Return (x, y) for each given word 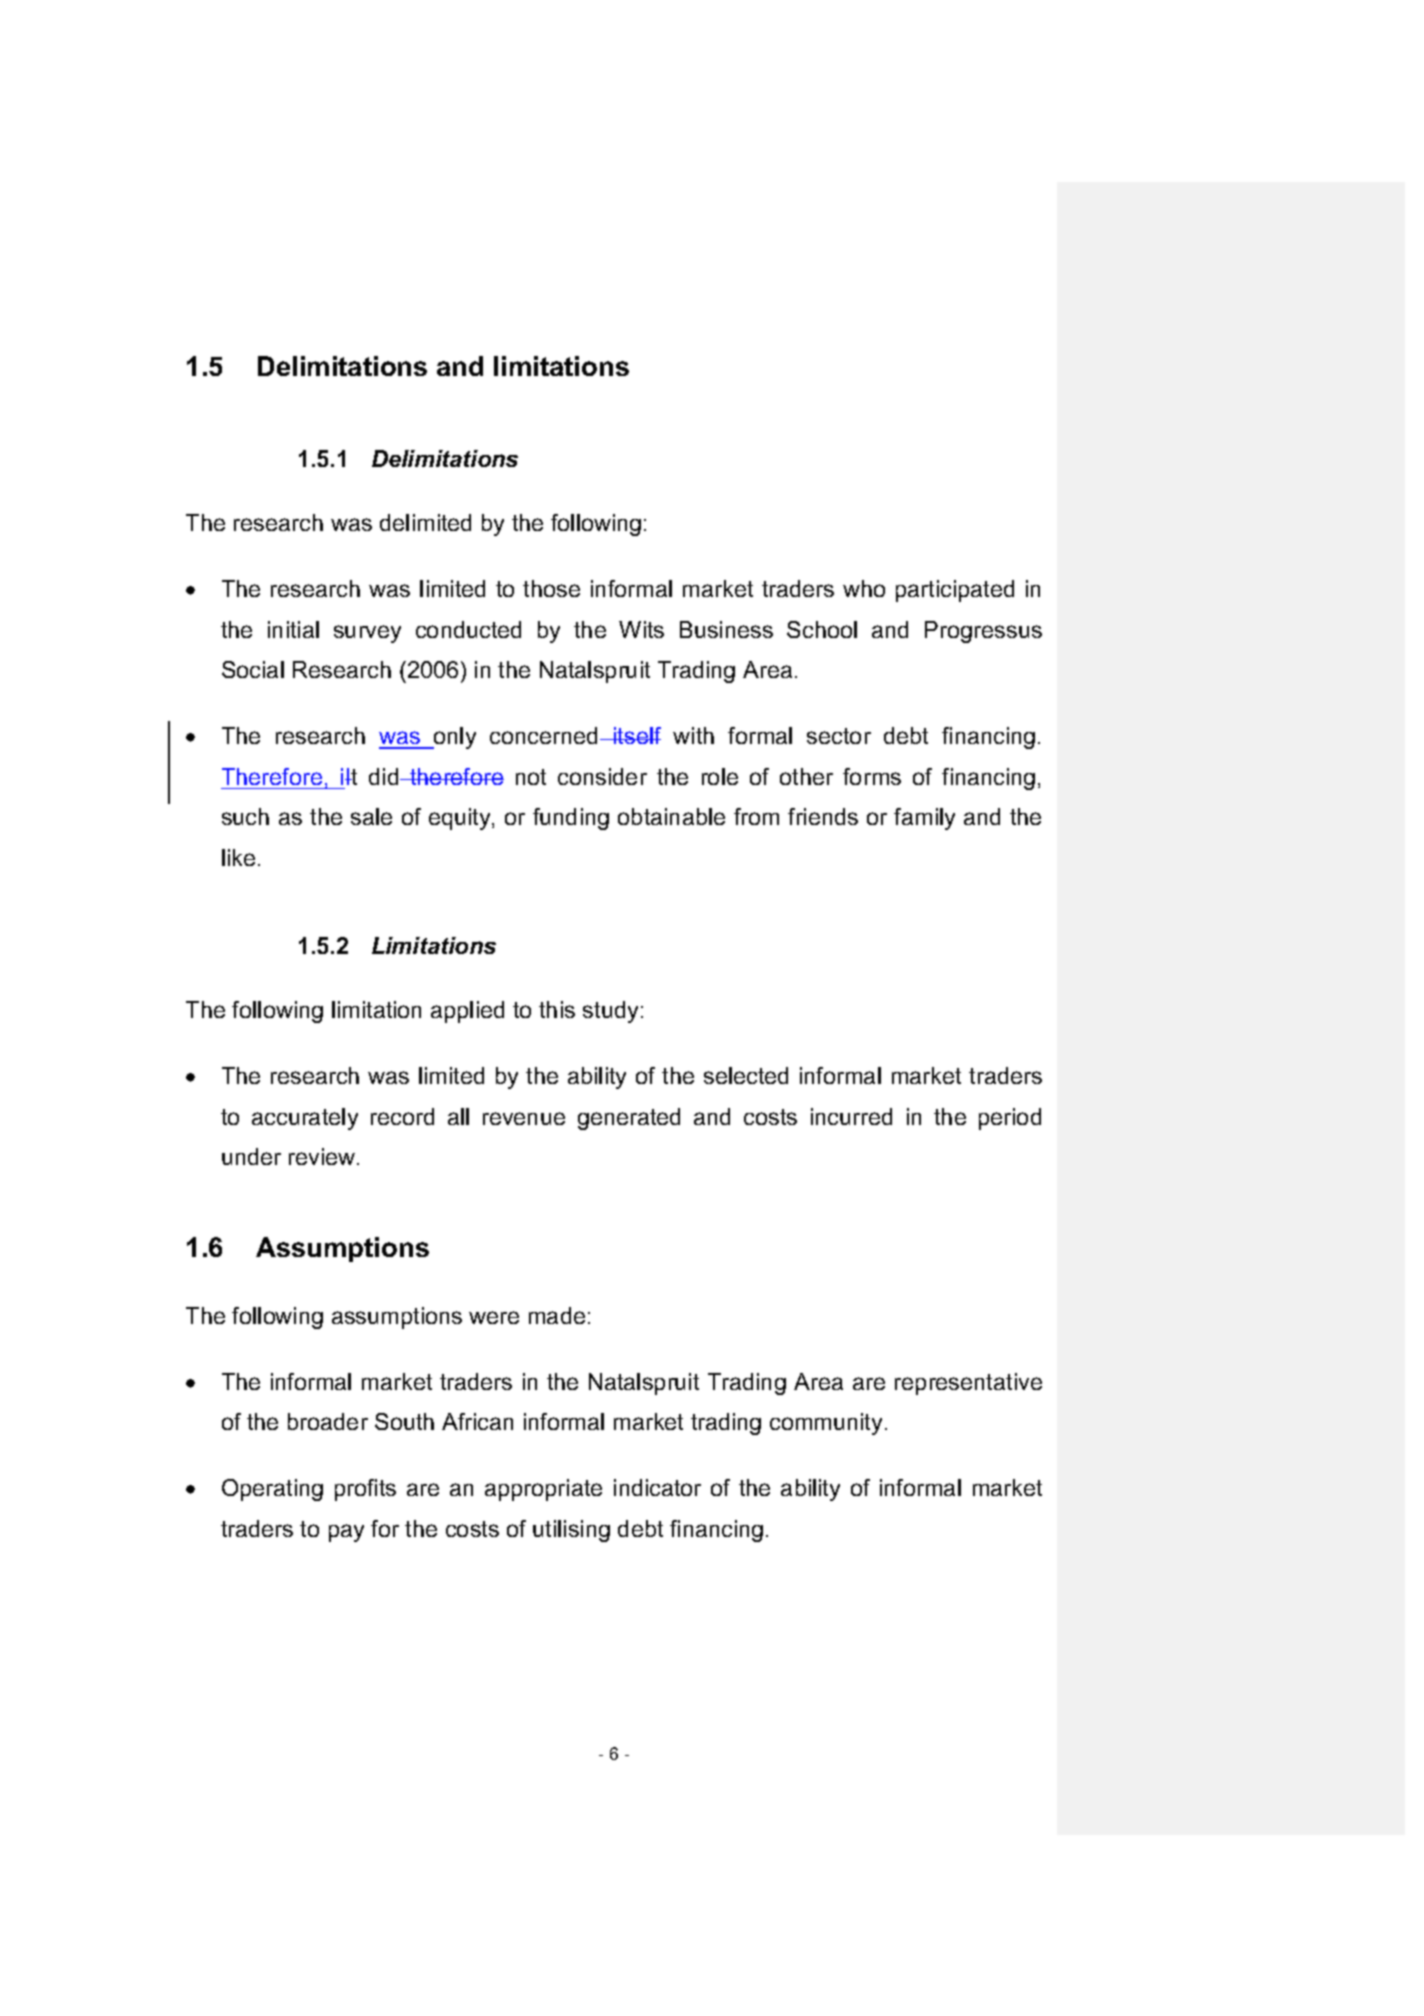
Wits (641, 629)
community (828, 1424)
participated (955, 591)
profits (365, 1490)
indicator (657, 1487)
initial (293, 629)
